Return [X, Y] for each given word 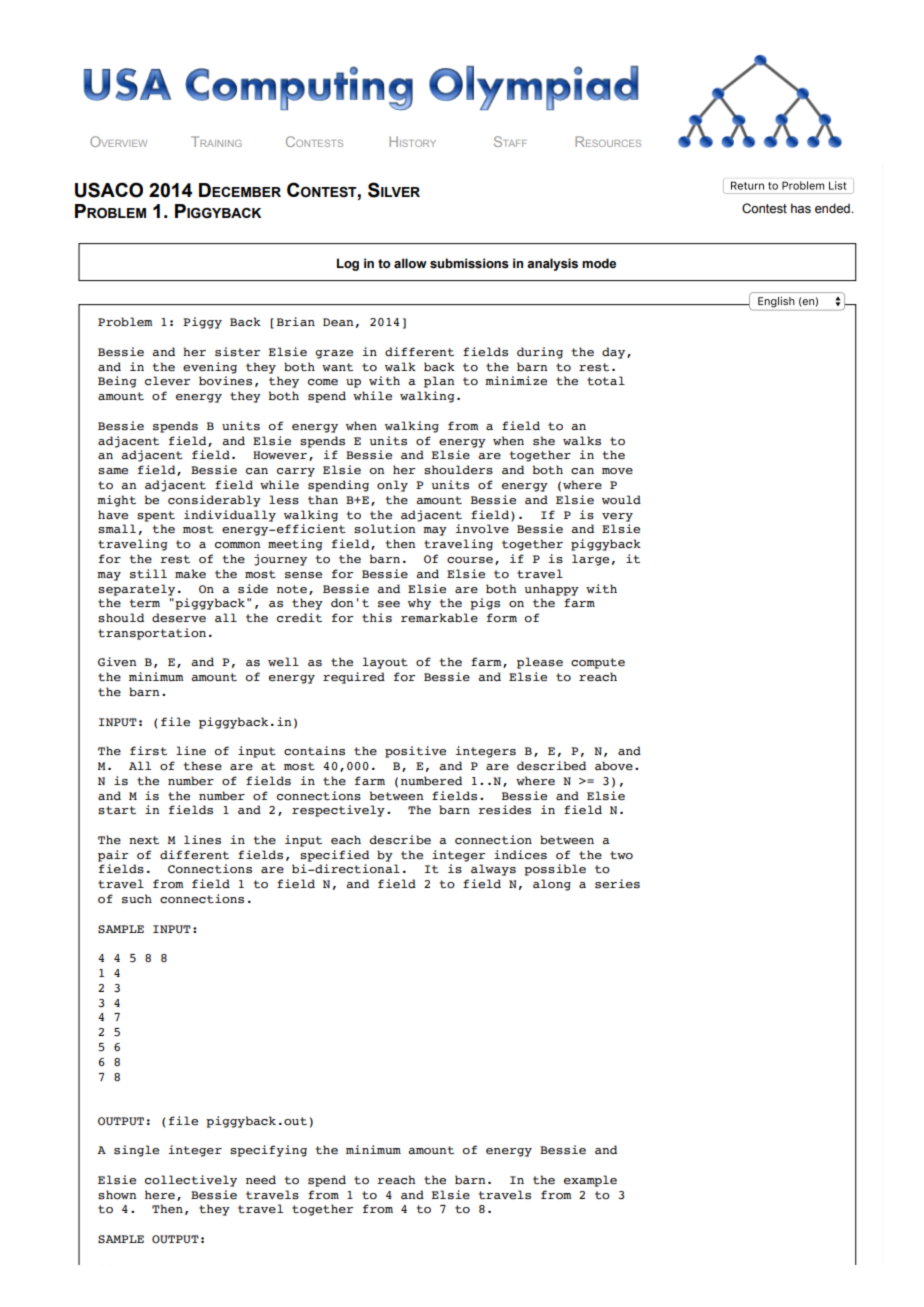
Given [117, 662]
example [590, 1181]
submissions [469, 263]
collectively [191, 1181]
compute [598, 663]
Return [747, 185]
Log [348, 264]
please [540, 663]
